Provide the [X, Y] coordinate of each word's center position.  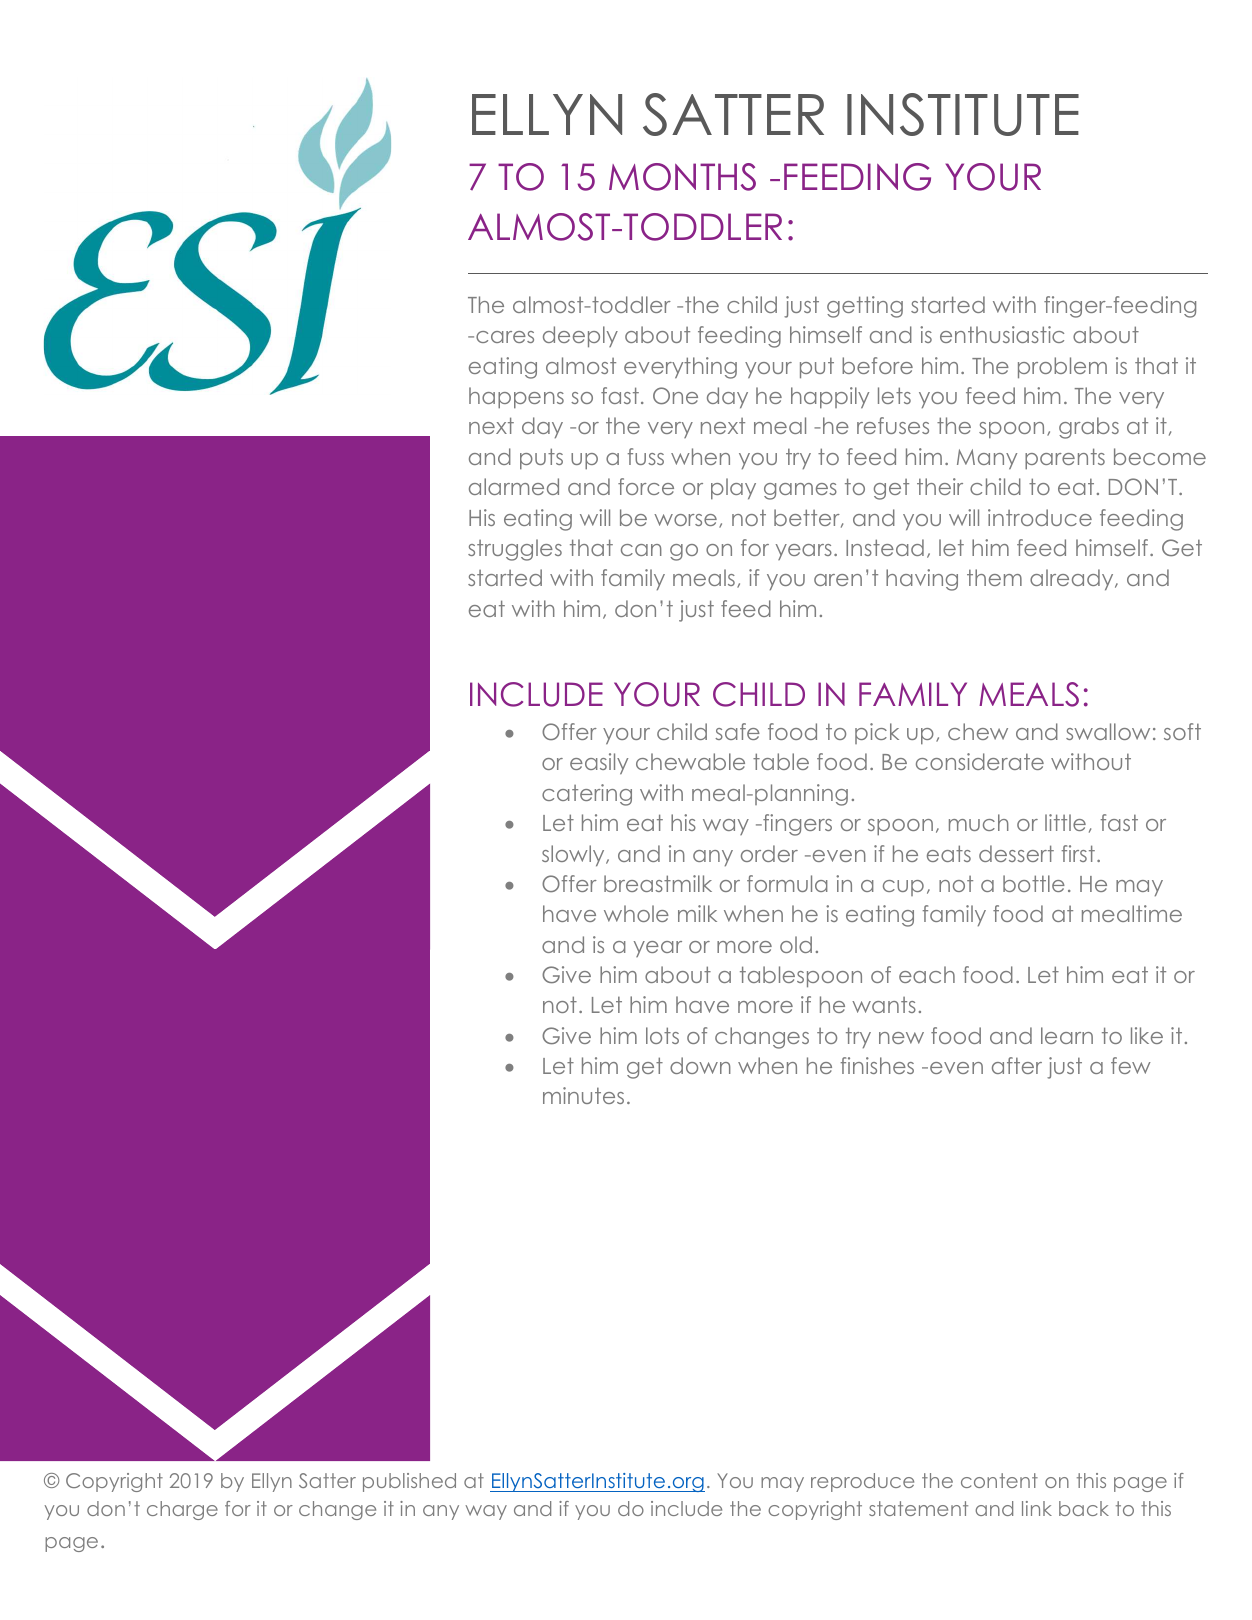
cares [505, 337]
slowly [574, 855]
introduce [1040, 517]
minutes [583, 1095]
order [769, 853]
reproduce [862, 1482]
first [1078, 853]
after [1017, 1065]
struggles [515, 550]
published [409, 1482]
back [1084, 1508]
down [700, 1065]
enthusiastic [1002, 334]
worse [685, 520]
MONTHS [682, 177]
